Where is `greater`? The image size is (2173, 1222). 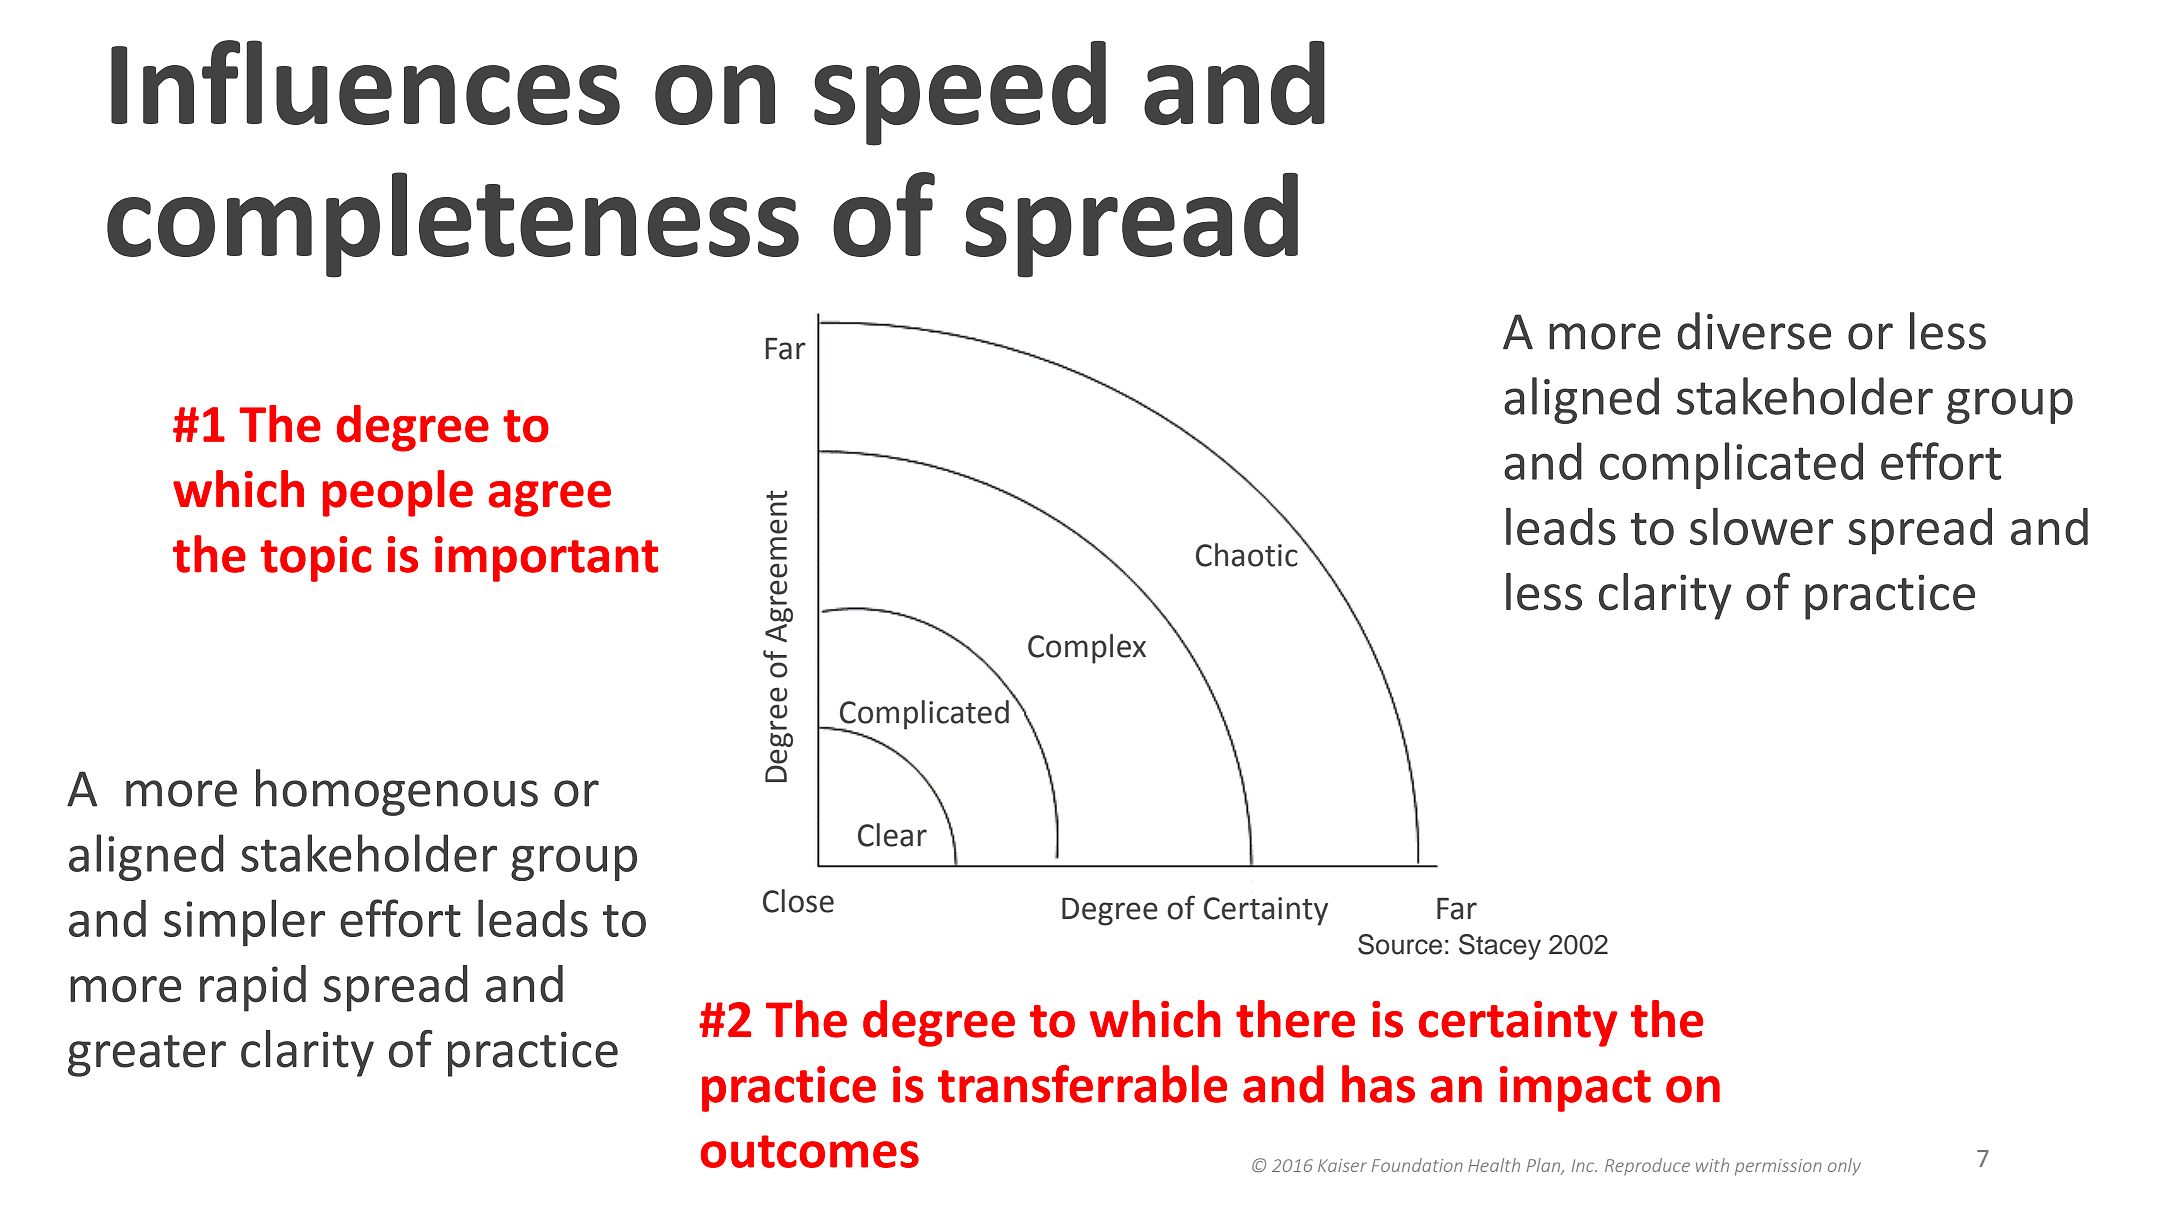 greater is located at coordinates (147, 1056).
